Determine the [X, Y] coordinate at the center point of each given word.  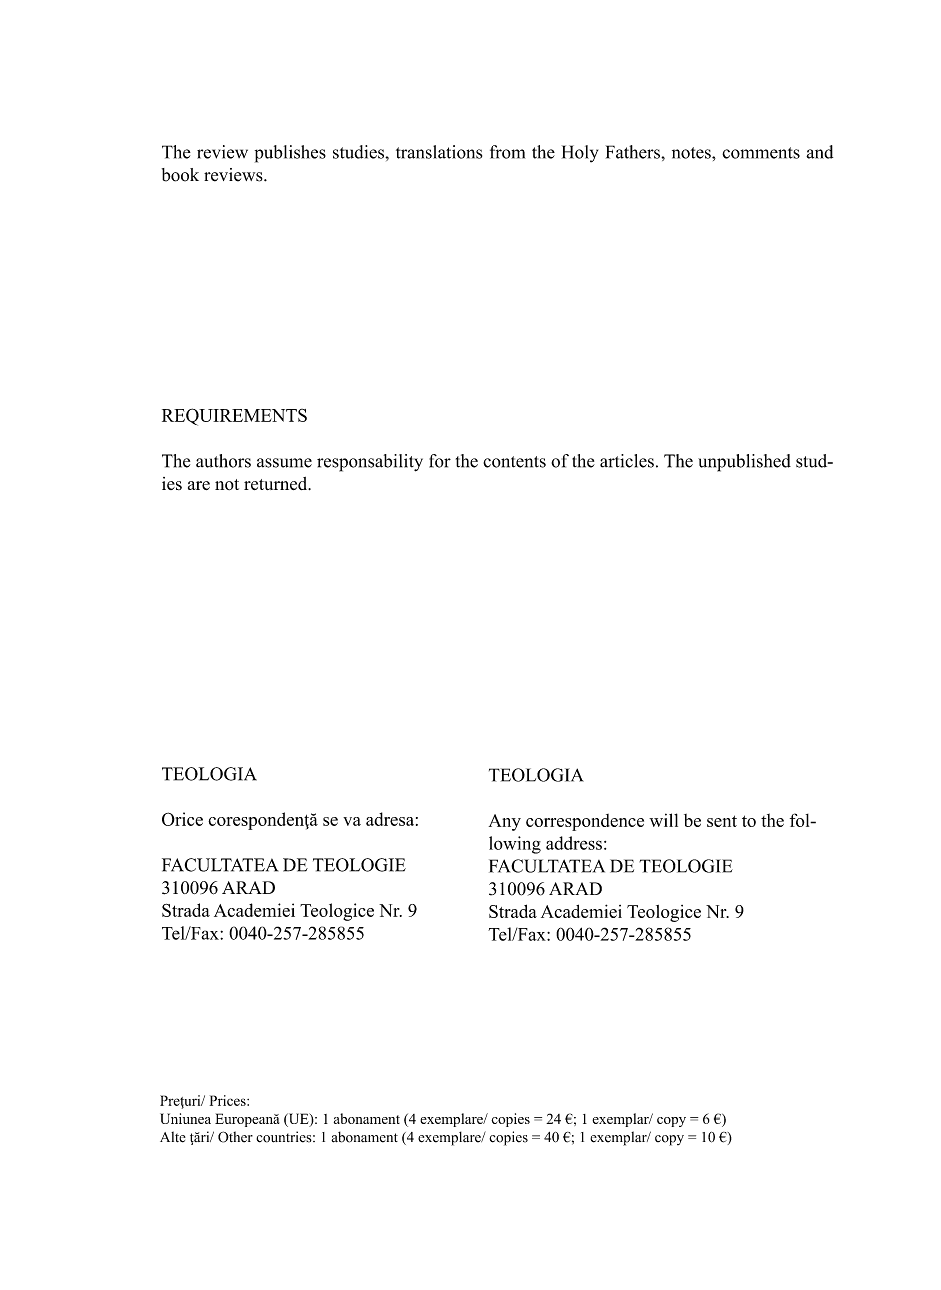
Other [235, 1137]
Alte [173, 1137]
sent [722, 821]
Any [505, 822]
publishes [290, 154]
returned [277, 483]
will [663, 820]
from [507, 152]
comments [761, 153]
